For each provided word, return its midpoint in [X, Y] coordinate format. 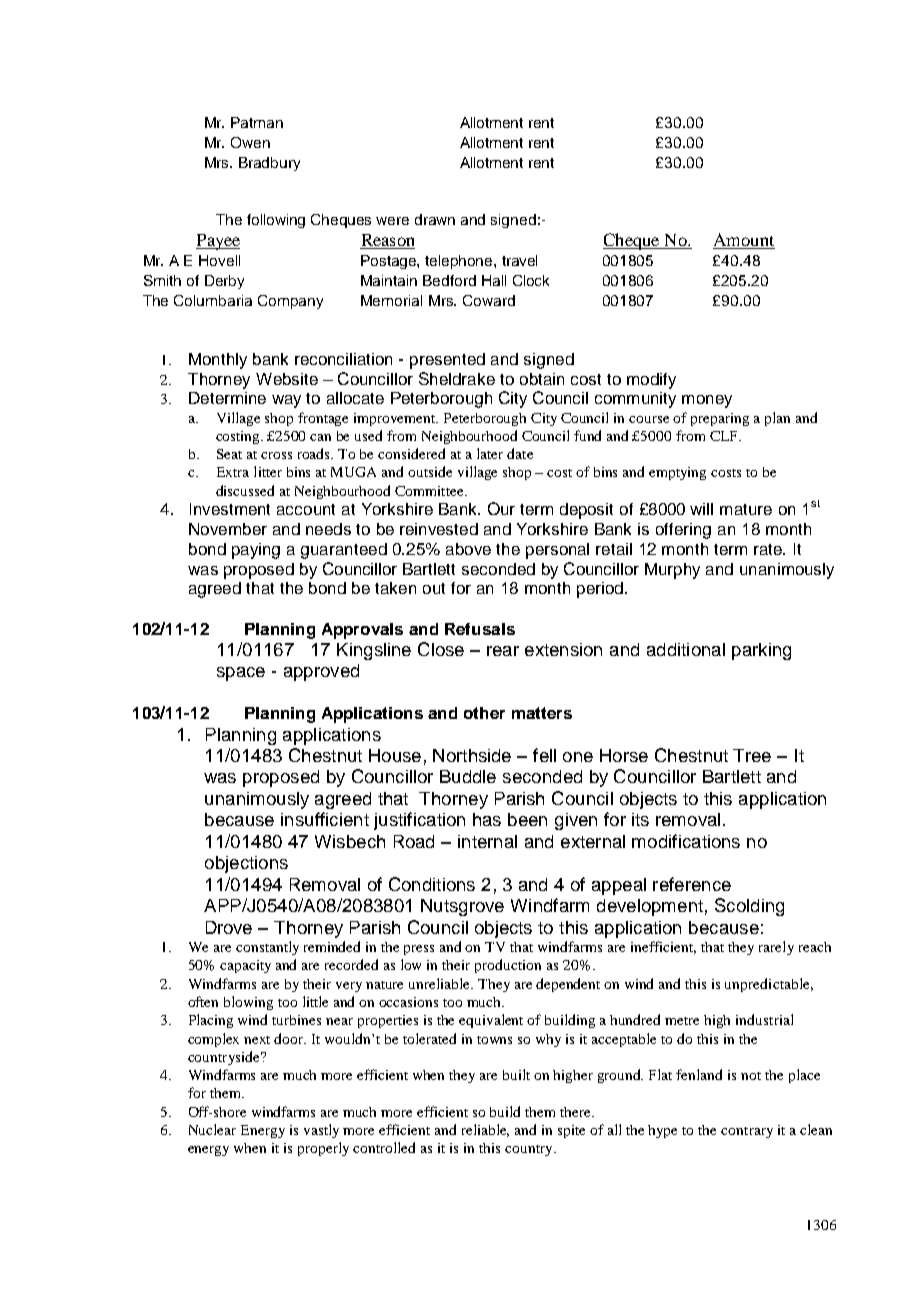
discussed [245, 490]
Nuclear [212, 1129]
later [490, 453]
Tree [752, 755]
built [516, 1074]
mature [746, 509]
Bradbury [269, 164]
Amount [744, 239]
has [487, 819]
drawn [435, 219]
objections [246, 864]
